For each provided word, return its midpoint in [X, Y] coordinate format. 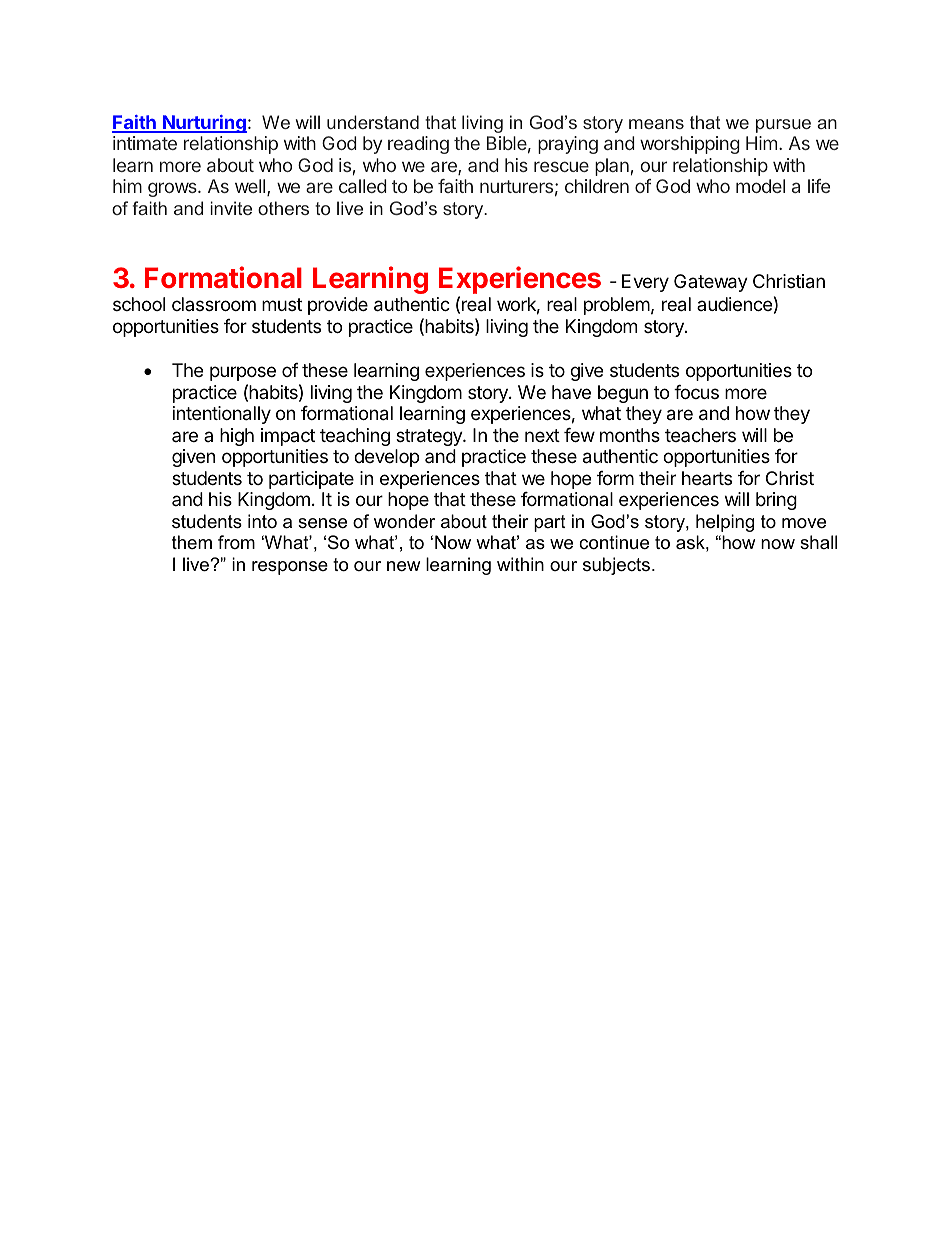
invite [231, 208]
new [403, 566]
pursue [783, 126]
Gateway [711, 283]
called [363, 186]
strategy [430, 437]
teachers [700, 435]
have [571, 392]
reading [418, 145]
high [237, 437]
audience [734, 304]
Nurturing [204, 124]
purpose [243, 373]
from [236, 542]
